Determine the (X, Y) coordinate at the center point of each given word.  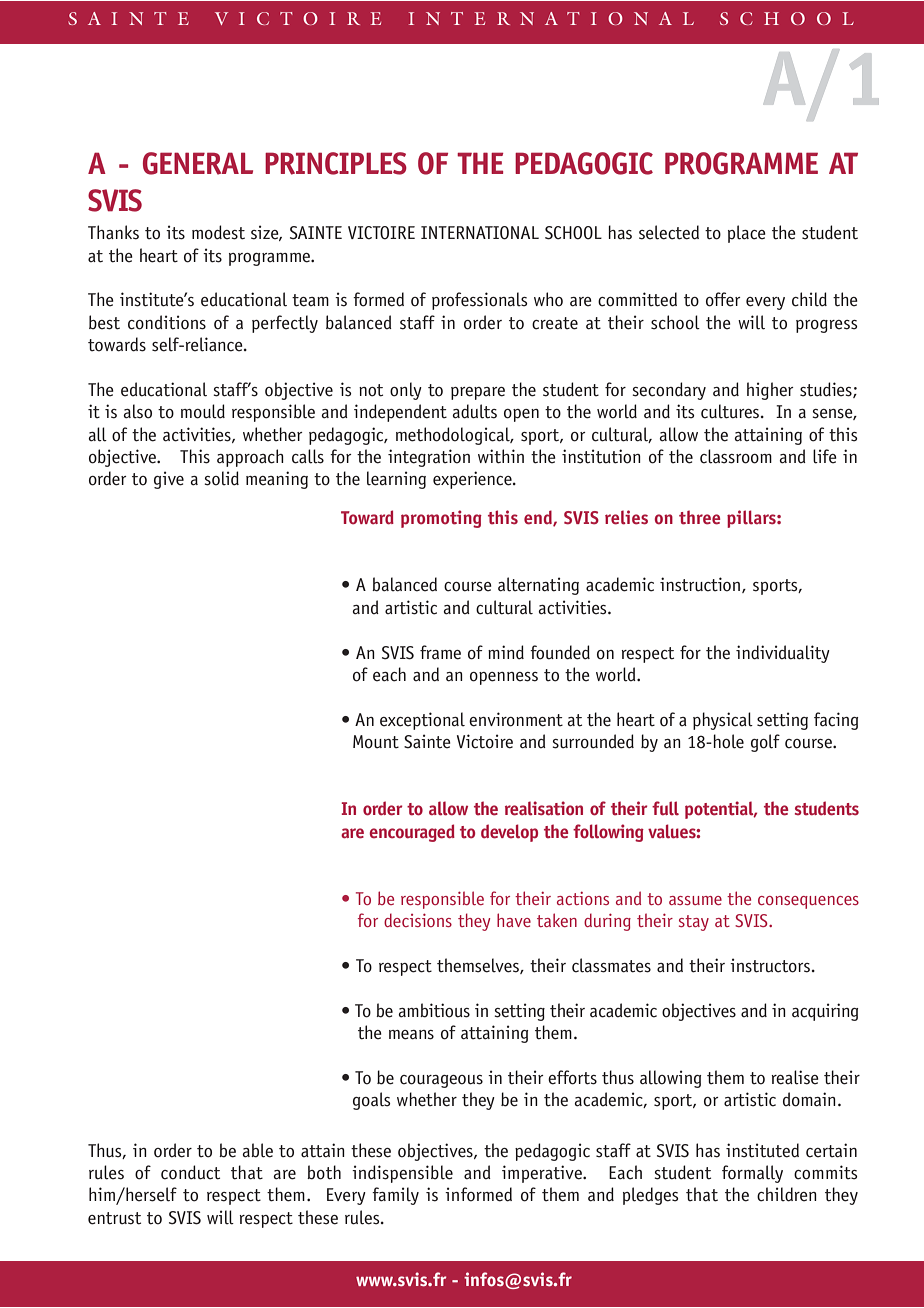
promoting (441, 519)
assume (695, 900)
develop (509, 833)
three (699, 517)
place (747, 234)
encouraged (412, 833)
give (169, 480)
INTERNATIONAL (480, 233)
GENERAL (198, 163)
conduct (190, 1172)
